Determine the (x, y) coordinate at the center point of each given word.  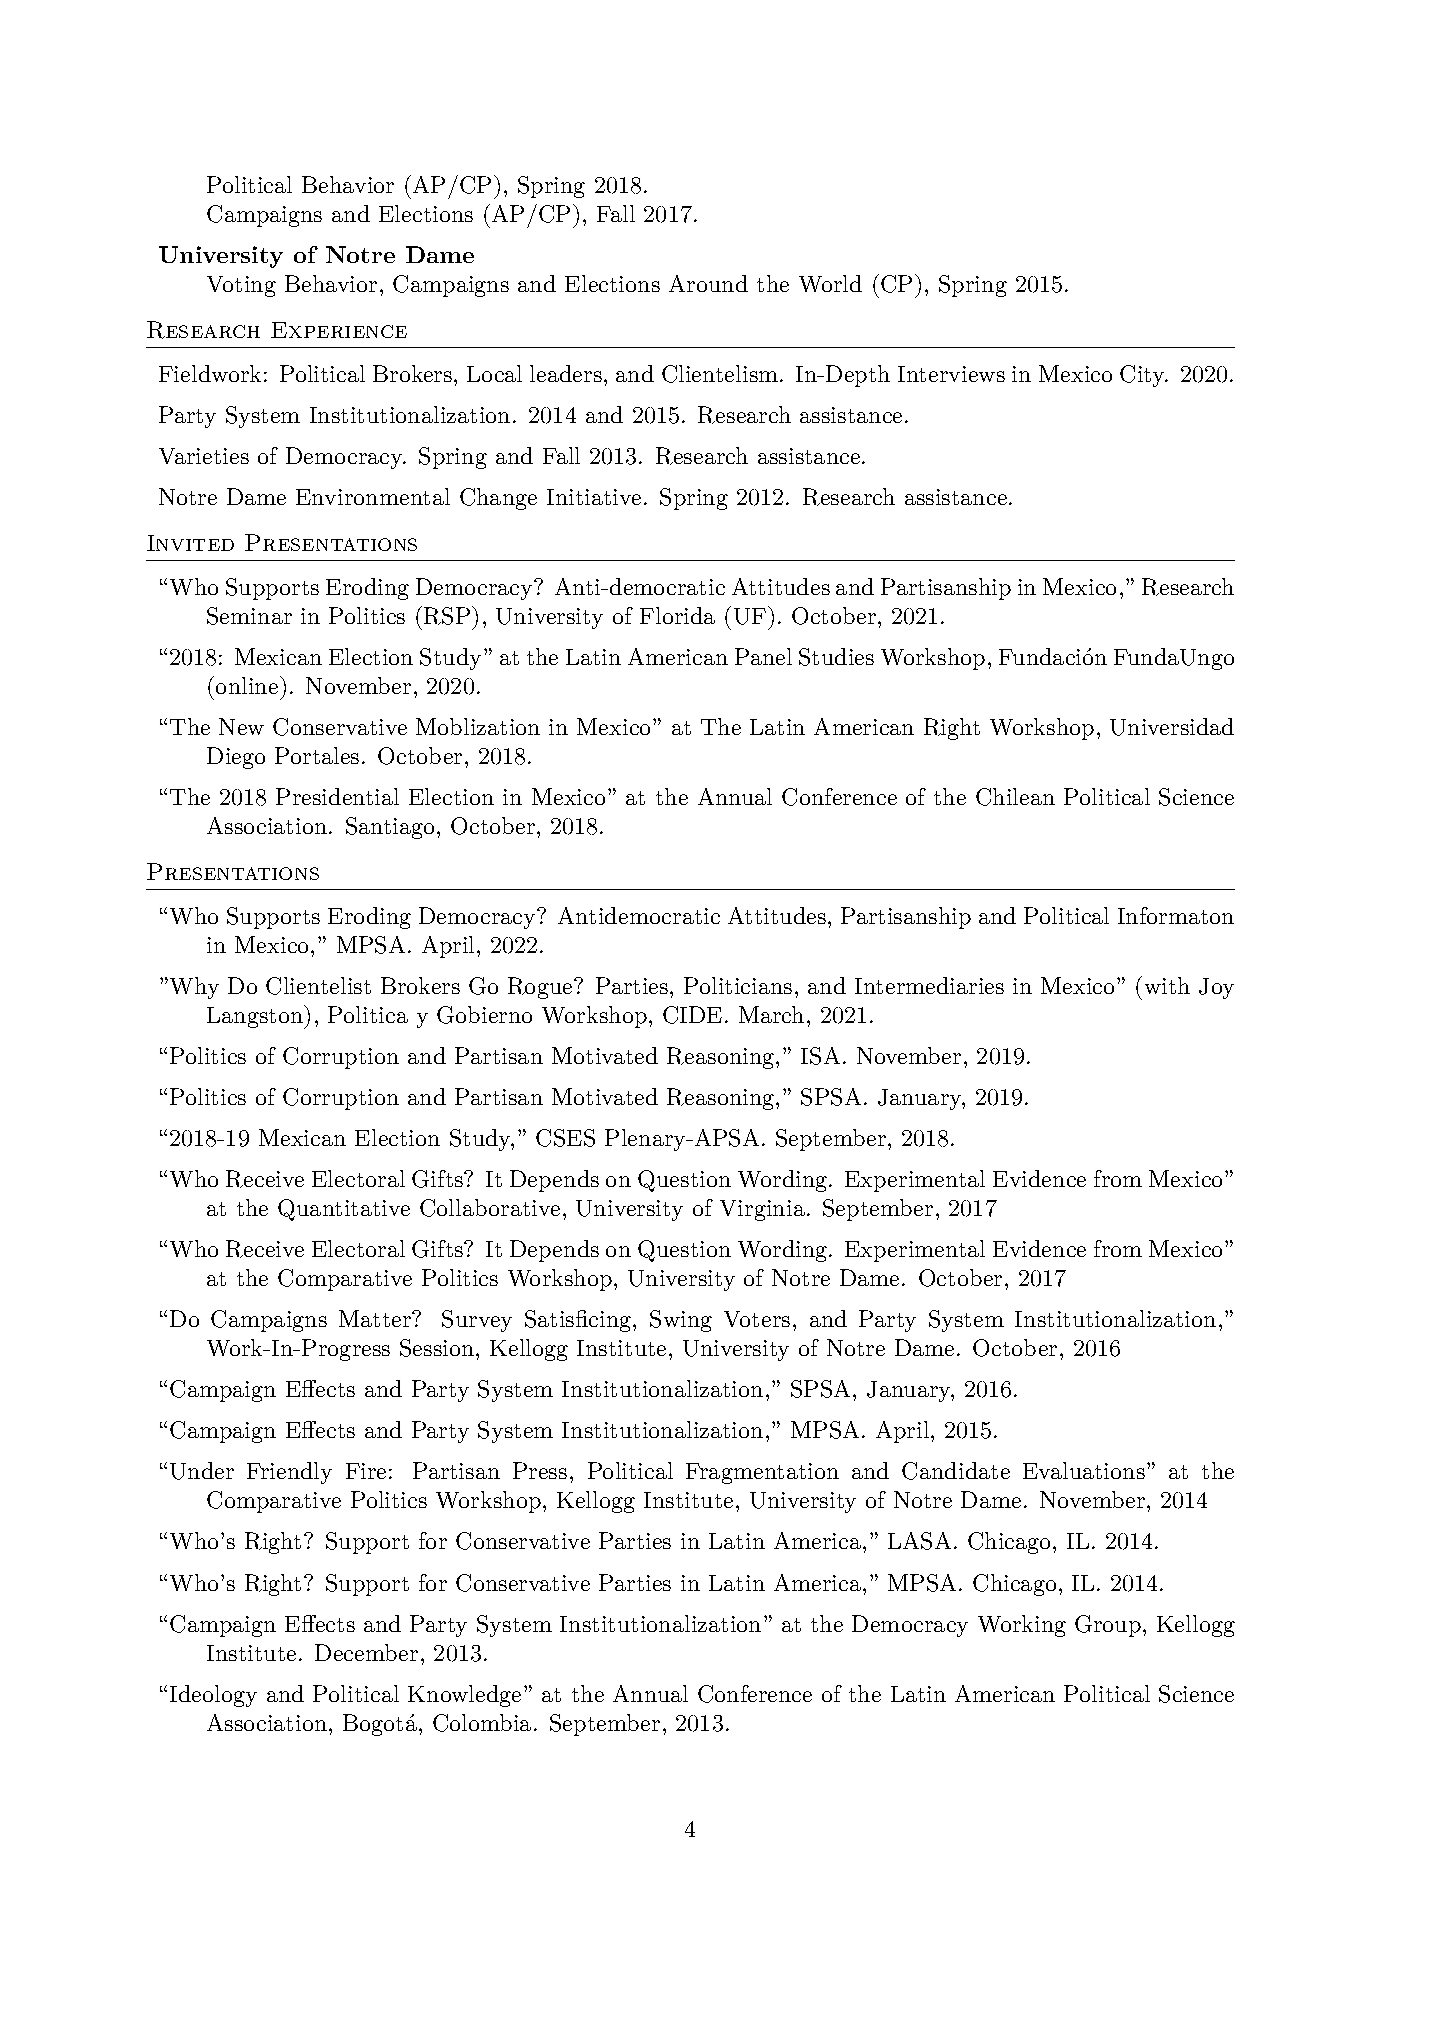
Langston (256, 1017)
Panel (763, 656)
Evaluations (1084, 1470)
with (1167, 985)
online (248, 685)
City (1143, 376)
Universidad (1172, 727)
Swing (681, 1321)
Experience (339, 330)
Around (708, 283)
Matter (376, 1318)
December (366, 1652)
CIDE (692, 1015)
